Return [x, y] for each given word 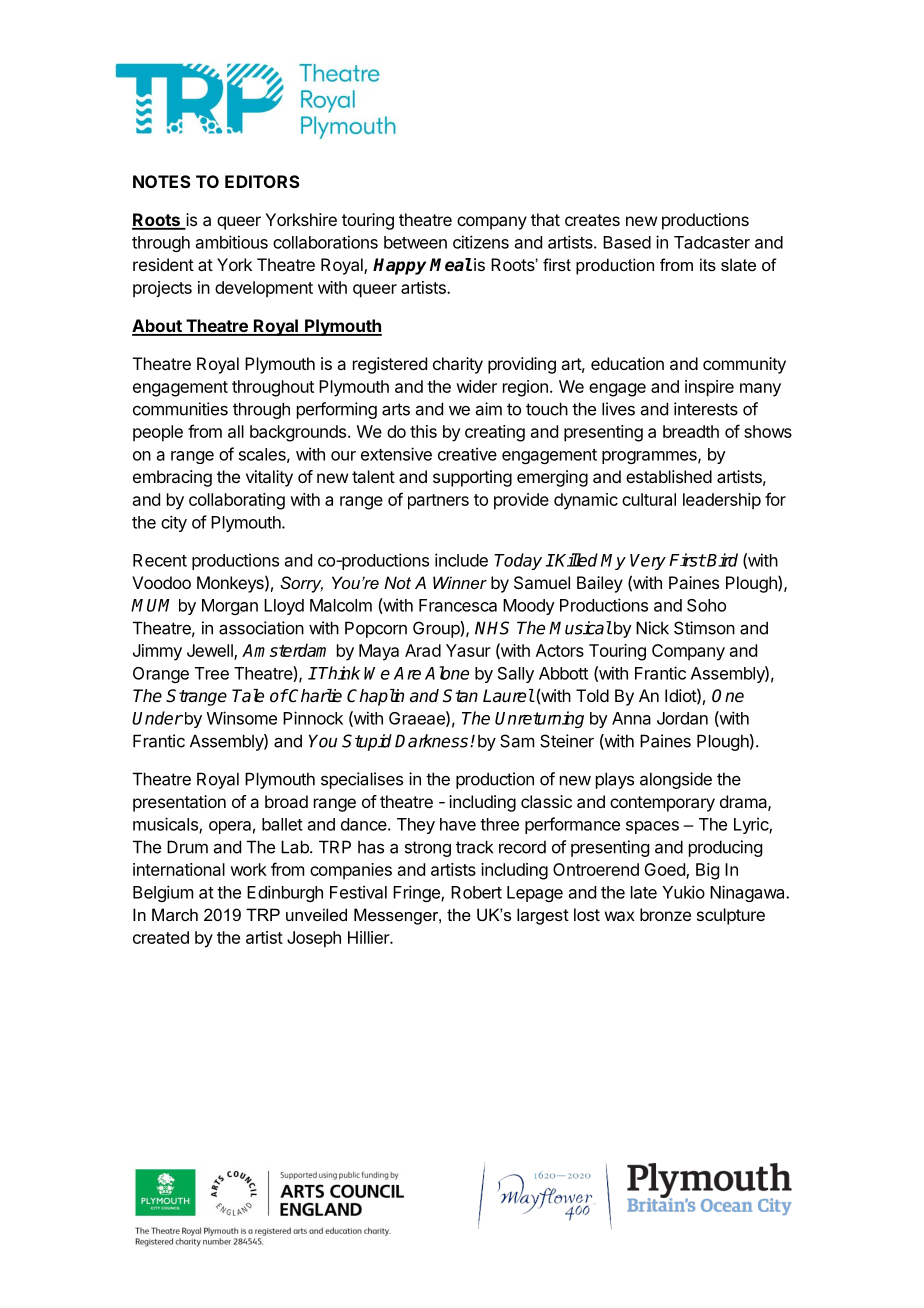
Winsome [242, 718]
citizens [481, 242]
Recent [160, 560]
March [175, 914]
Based [627, 242]
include [461, 560]
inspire [709, 388]
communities [180, 409]
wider [476, 386]
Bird [721, 560]
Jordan [682, 718]
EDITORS [262, 181]
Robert [476, 892]
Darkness [431, 741]
